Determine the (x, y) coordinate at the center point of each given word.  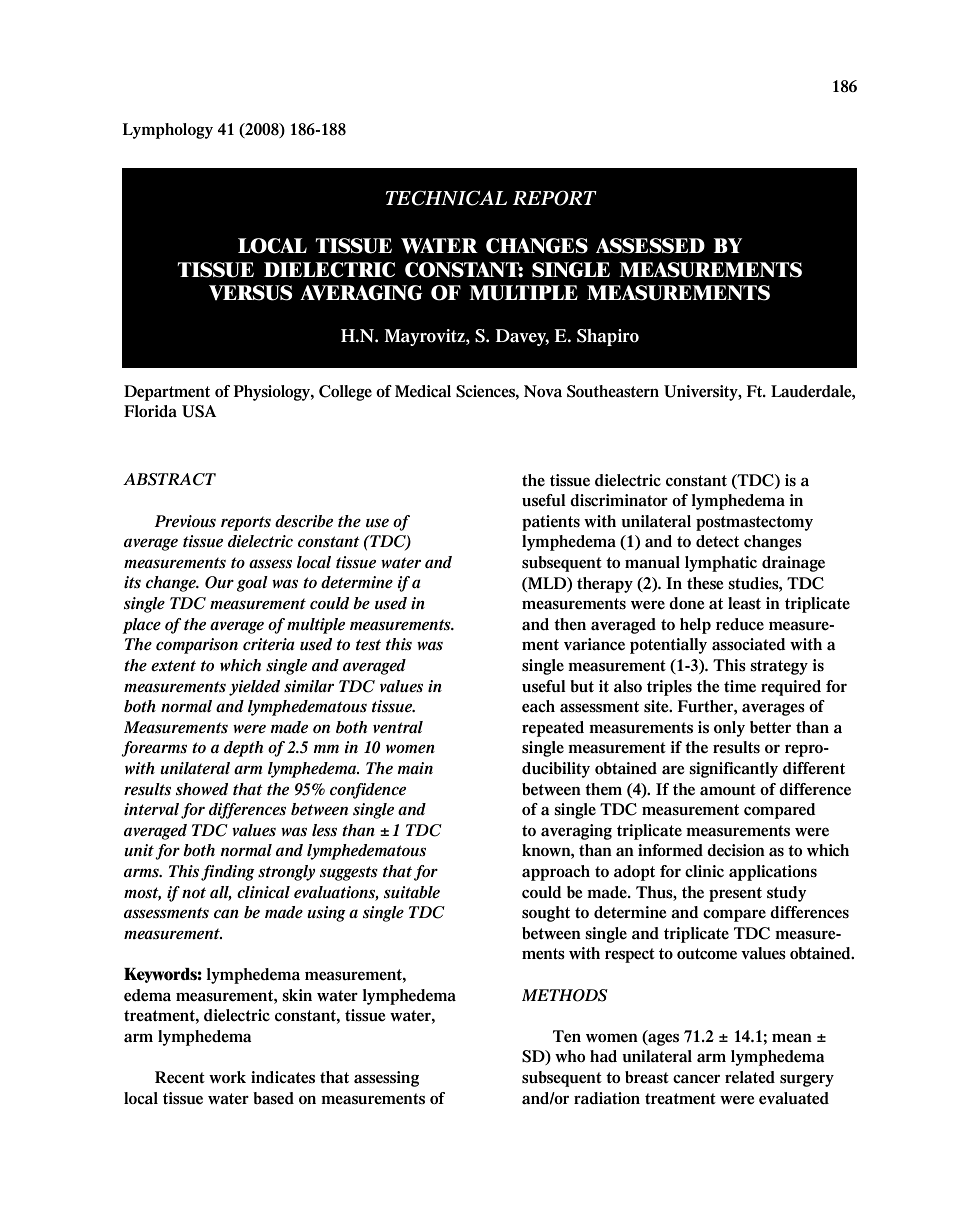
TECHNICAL (446, 198)
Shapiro (608, 337)
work (227, 1077)
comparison (197, 646)
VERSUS (251, 293)
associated (749, 644)
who (570, 1056)
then (570, 624)
